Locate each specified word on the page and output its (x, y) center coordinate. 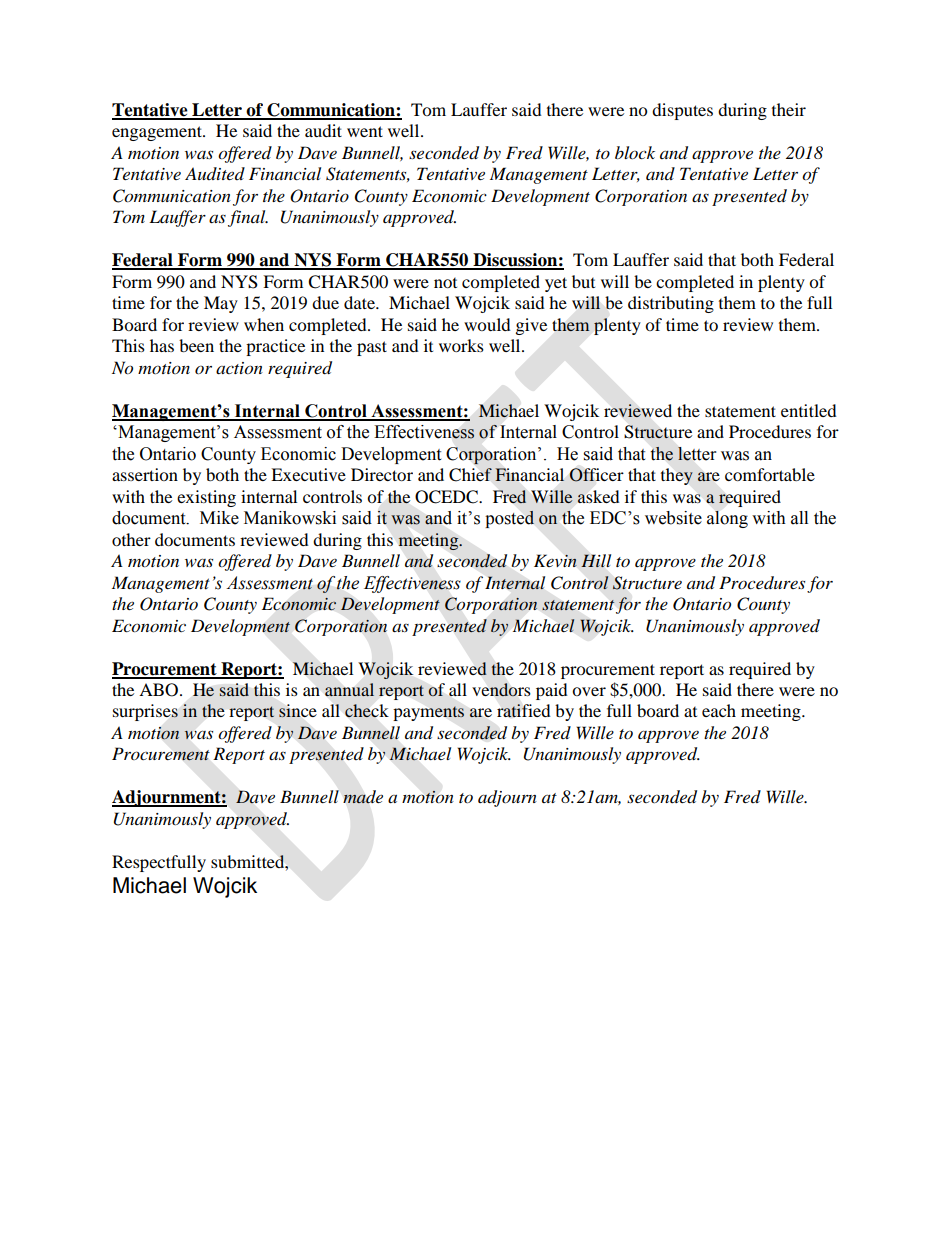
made (363, 797)
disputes (682, 111)
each (719, 710)
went (365, 131)
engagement (158, 133)
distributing (671, 304)
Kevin (555, 560)
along (727, 519)
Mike (219, 518)
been (196, 345)
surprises (145, 712)
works (461, 345)
